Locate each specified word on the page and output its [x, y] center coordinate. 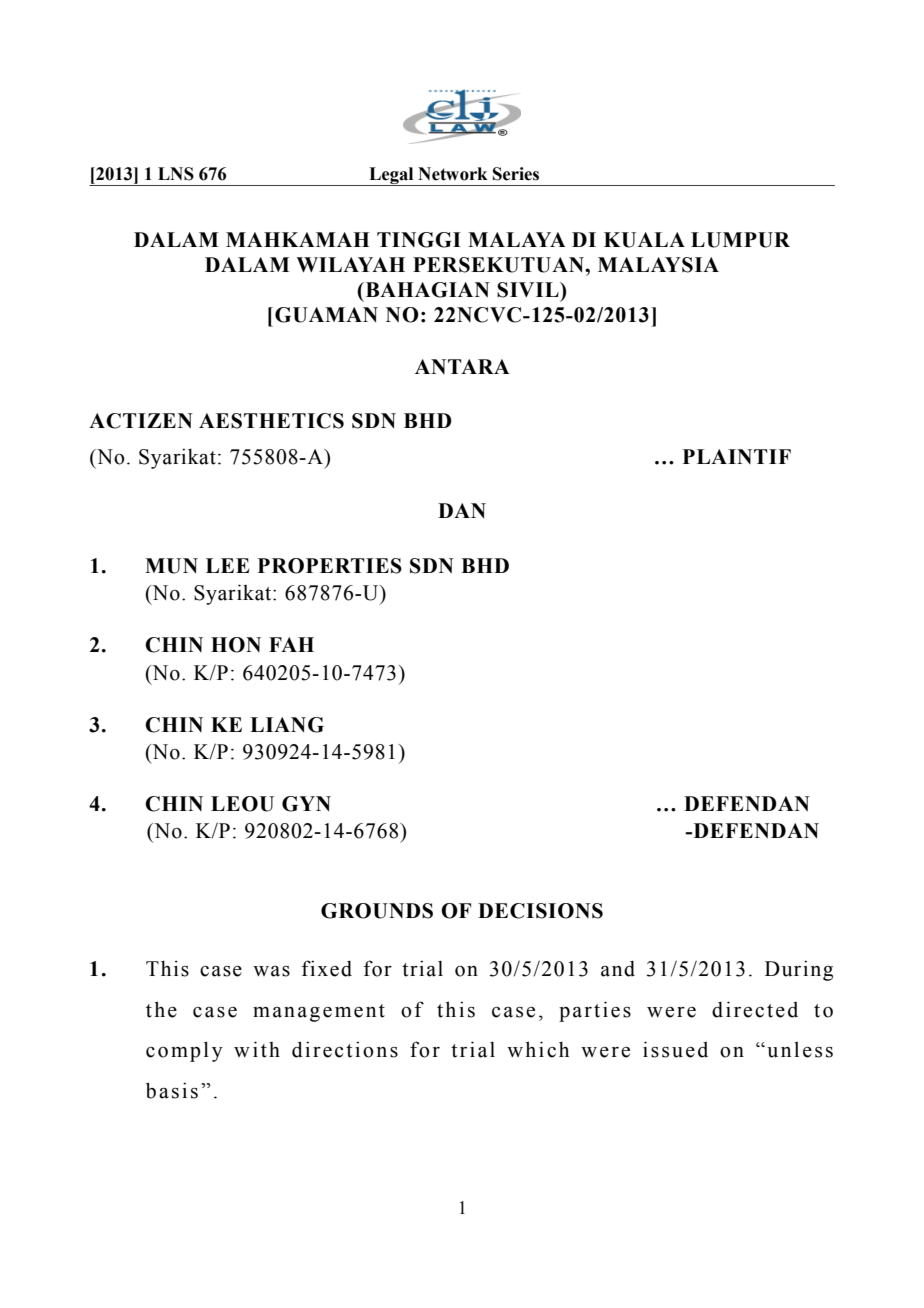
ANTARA [462, 366]
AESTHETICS [271, 421]
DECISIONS [540, 911]
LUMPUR [740, 240]
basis [172, 1090]
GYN [306, 804]
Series [516, 174]
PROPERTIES [330, 566]
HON [236, 645]
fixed [327, 968]
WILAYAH [350, 264]
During [799, 970]
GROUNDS [377, 911]
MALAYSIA [658, 265]
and [618, 969]
